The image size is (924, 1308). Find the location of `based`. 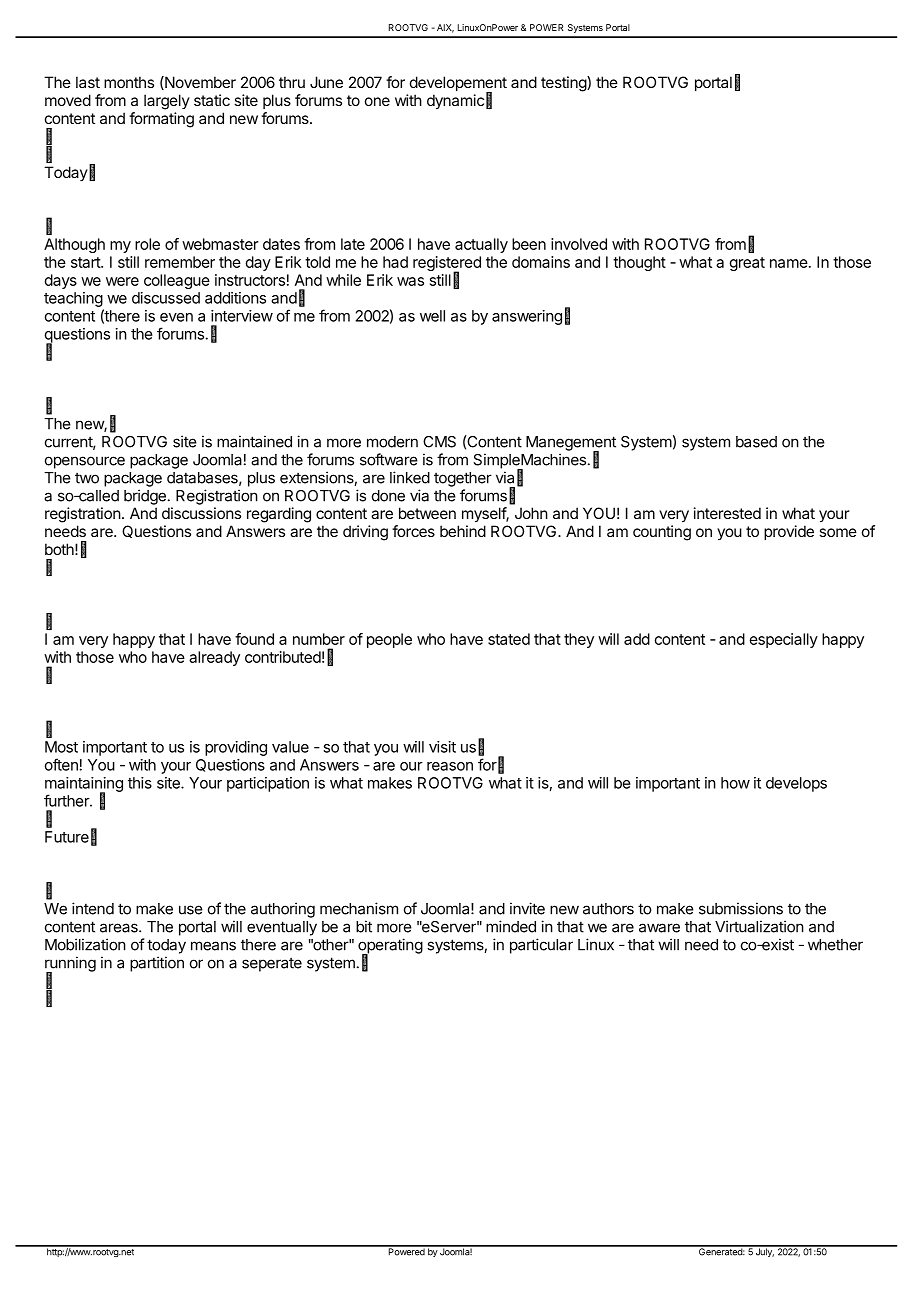

based is located at coordinates (756, 442).
